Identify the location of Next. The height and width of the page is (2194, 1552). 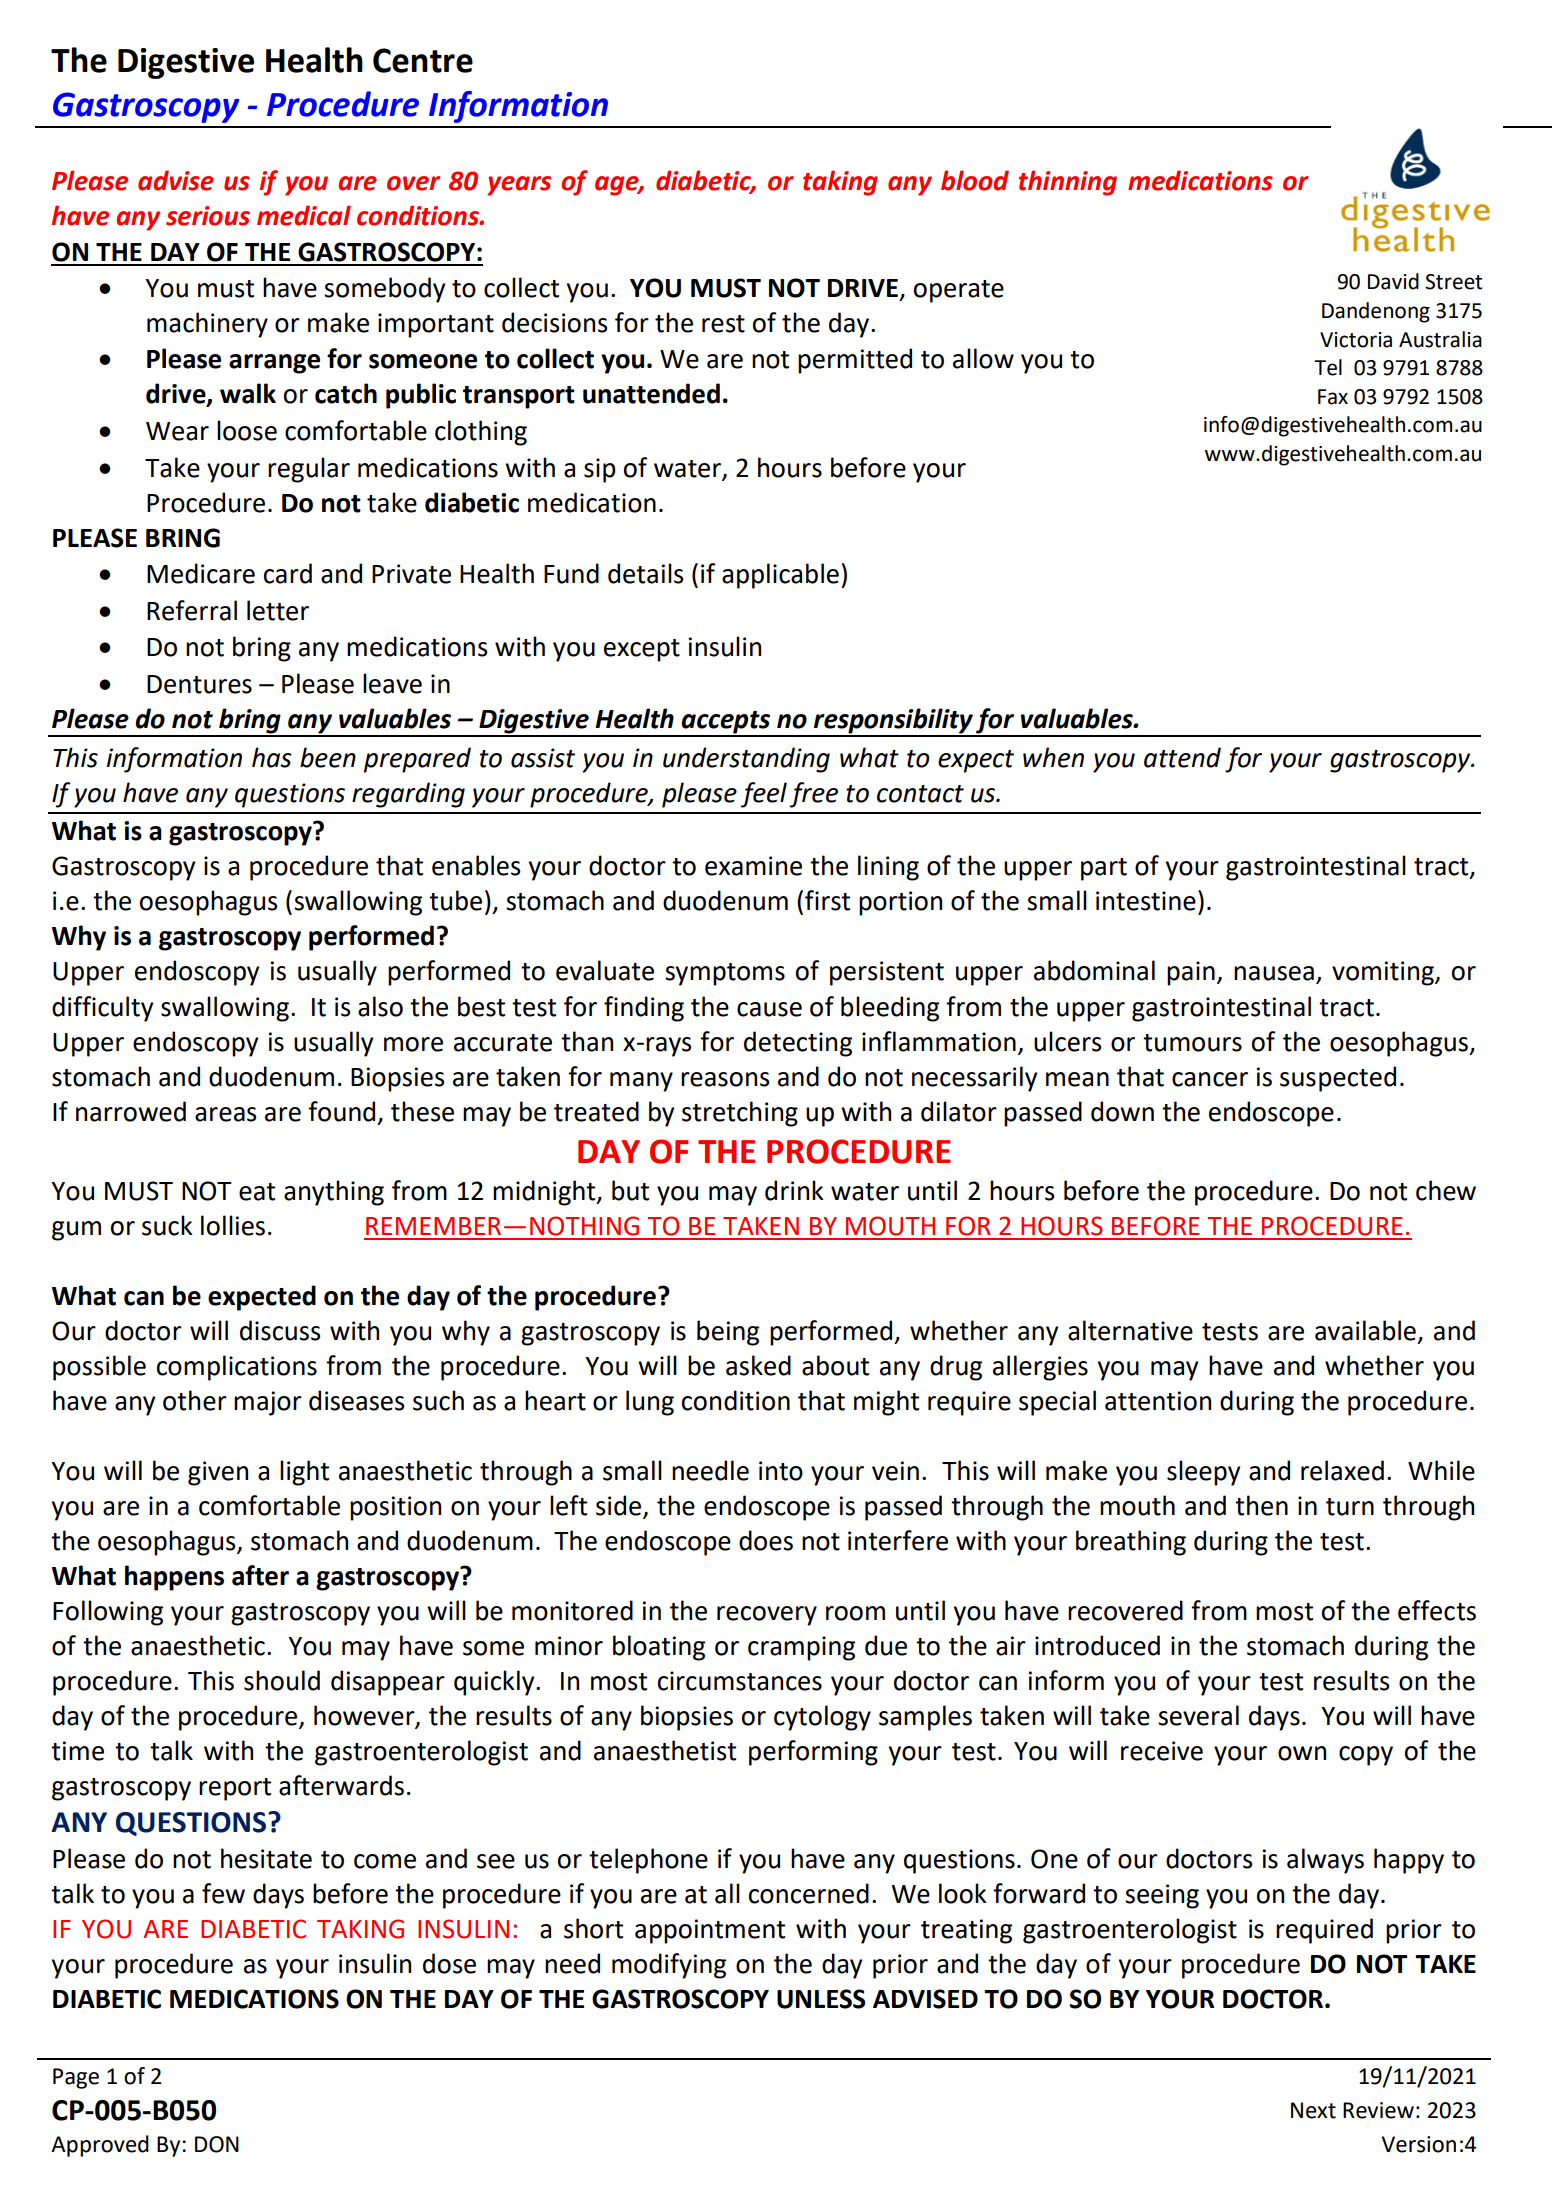
(1313, 2110).
